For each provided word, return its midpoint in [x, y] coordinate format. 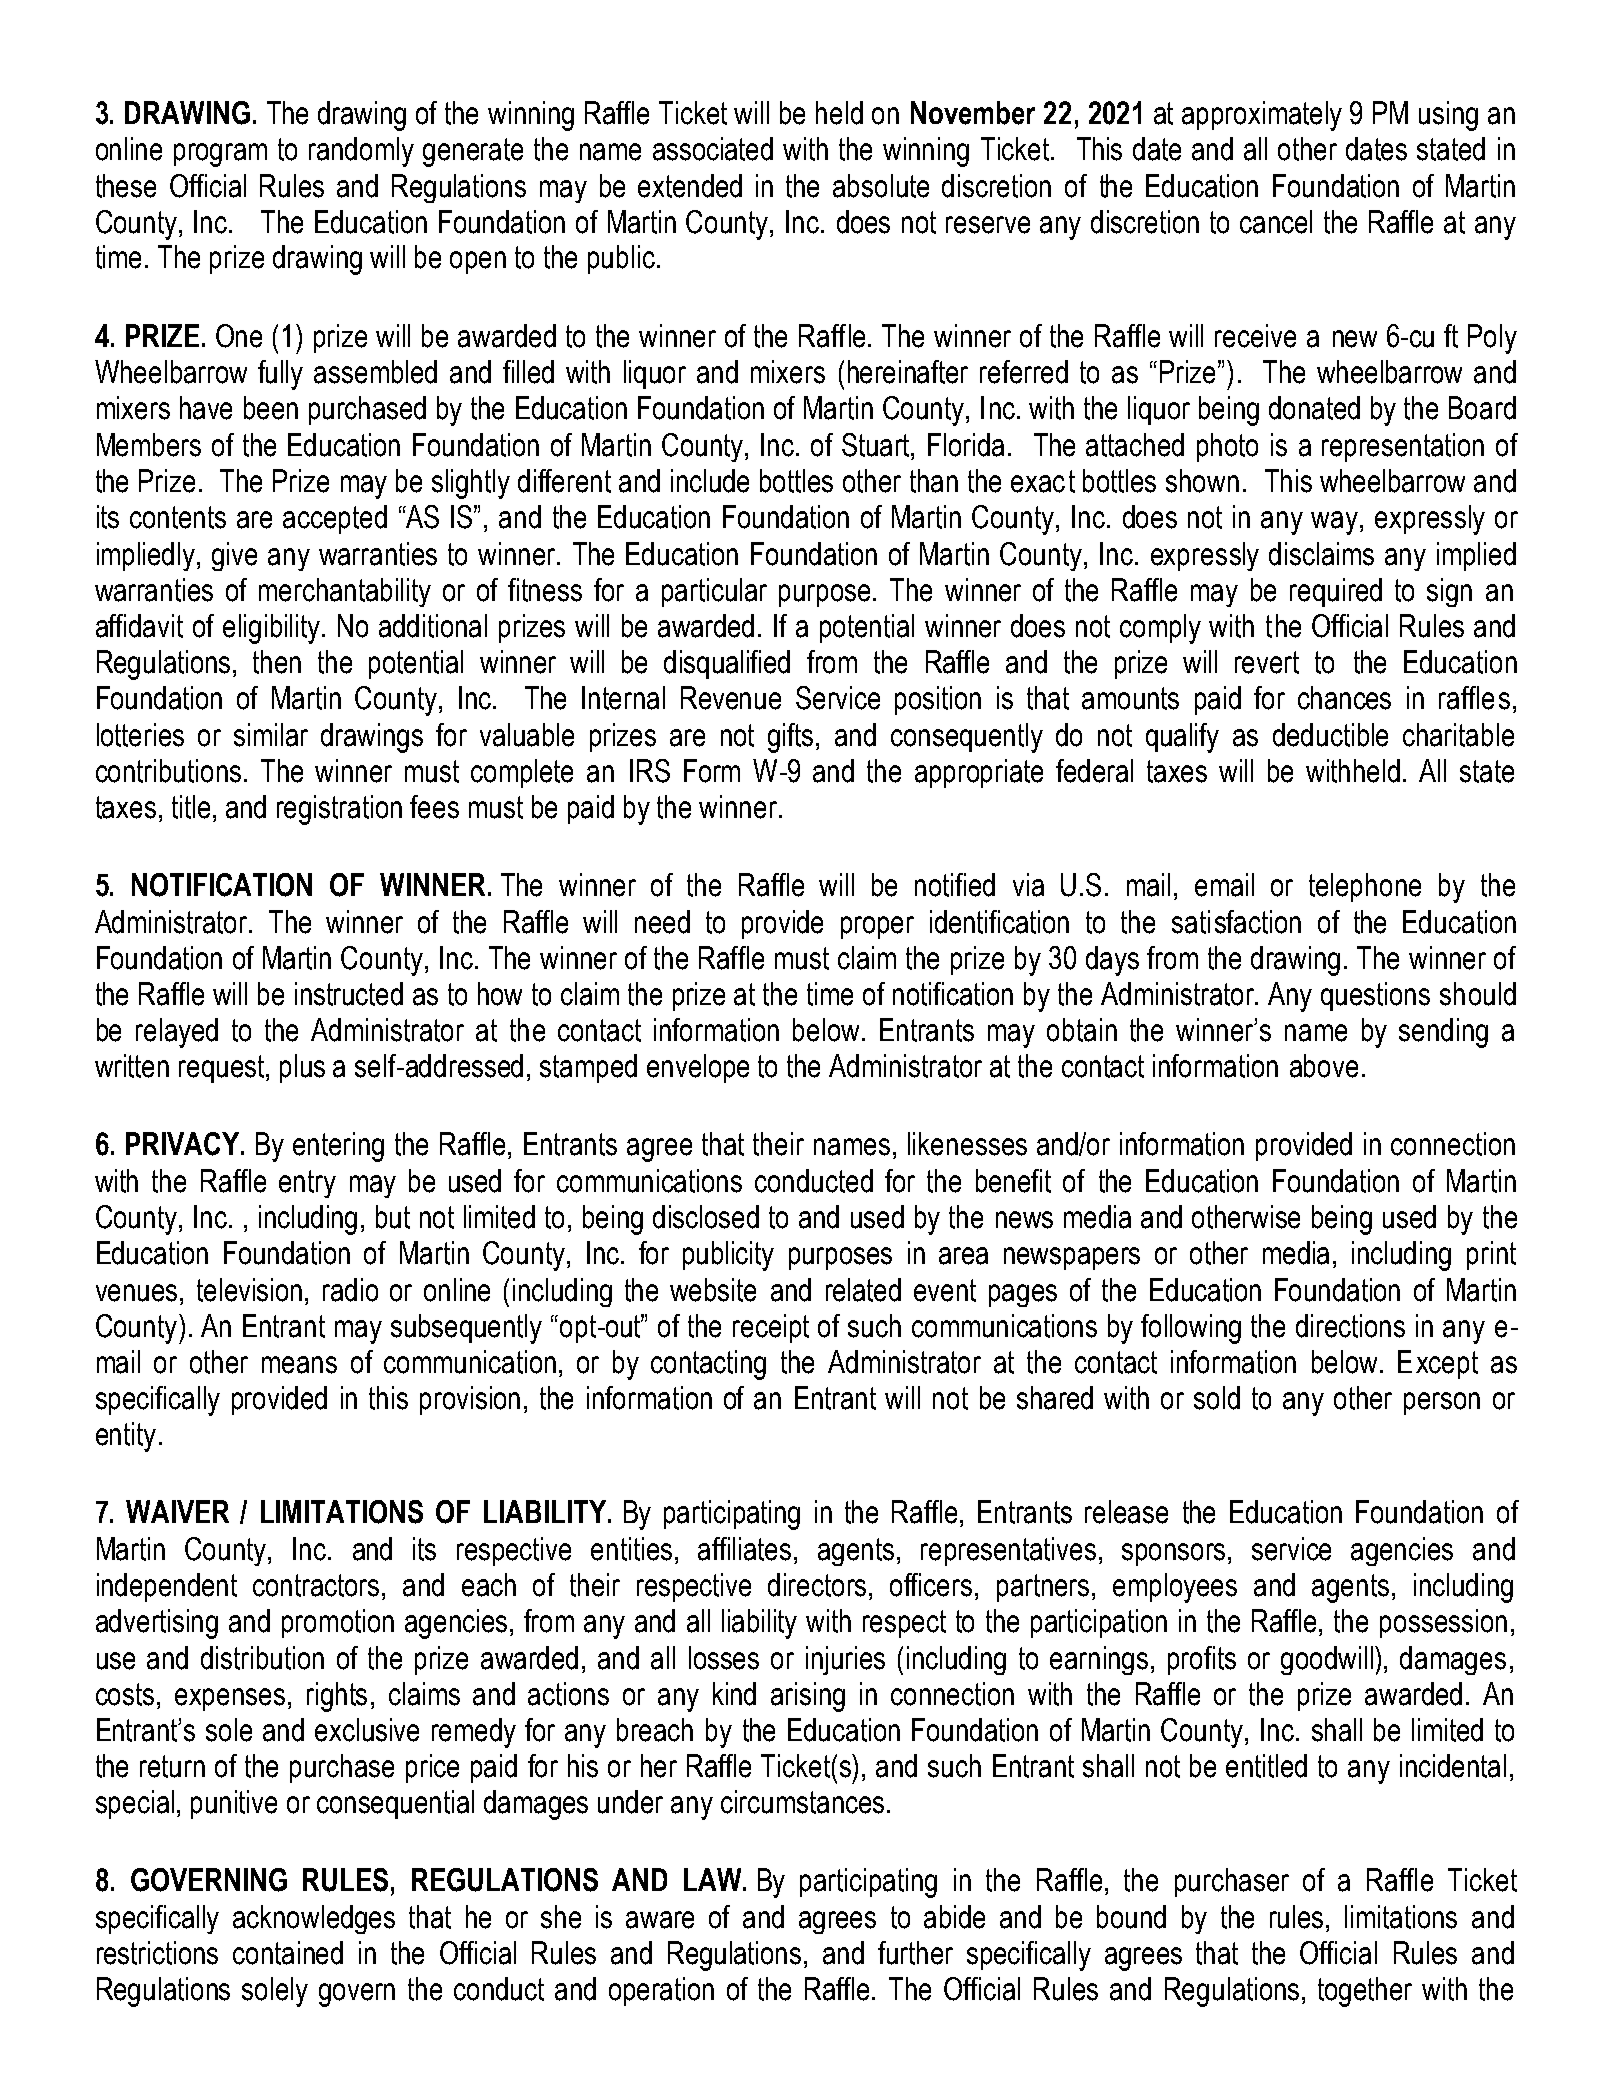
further [915, 1953]
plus [302, 1068]
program [220, 155]
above [1324, 1066]
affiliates [744, 1549]
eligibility [273, 629]
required [1336, 592]
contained [288, 1953]
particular [714, 592]
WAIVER [177, 1511]
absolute [881, 186]
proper [877, 927]
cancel [1276, 222]
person [1442, 1403]
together [1365, 1992]
